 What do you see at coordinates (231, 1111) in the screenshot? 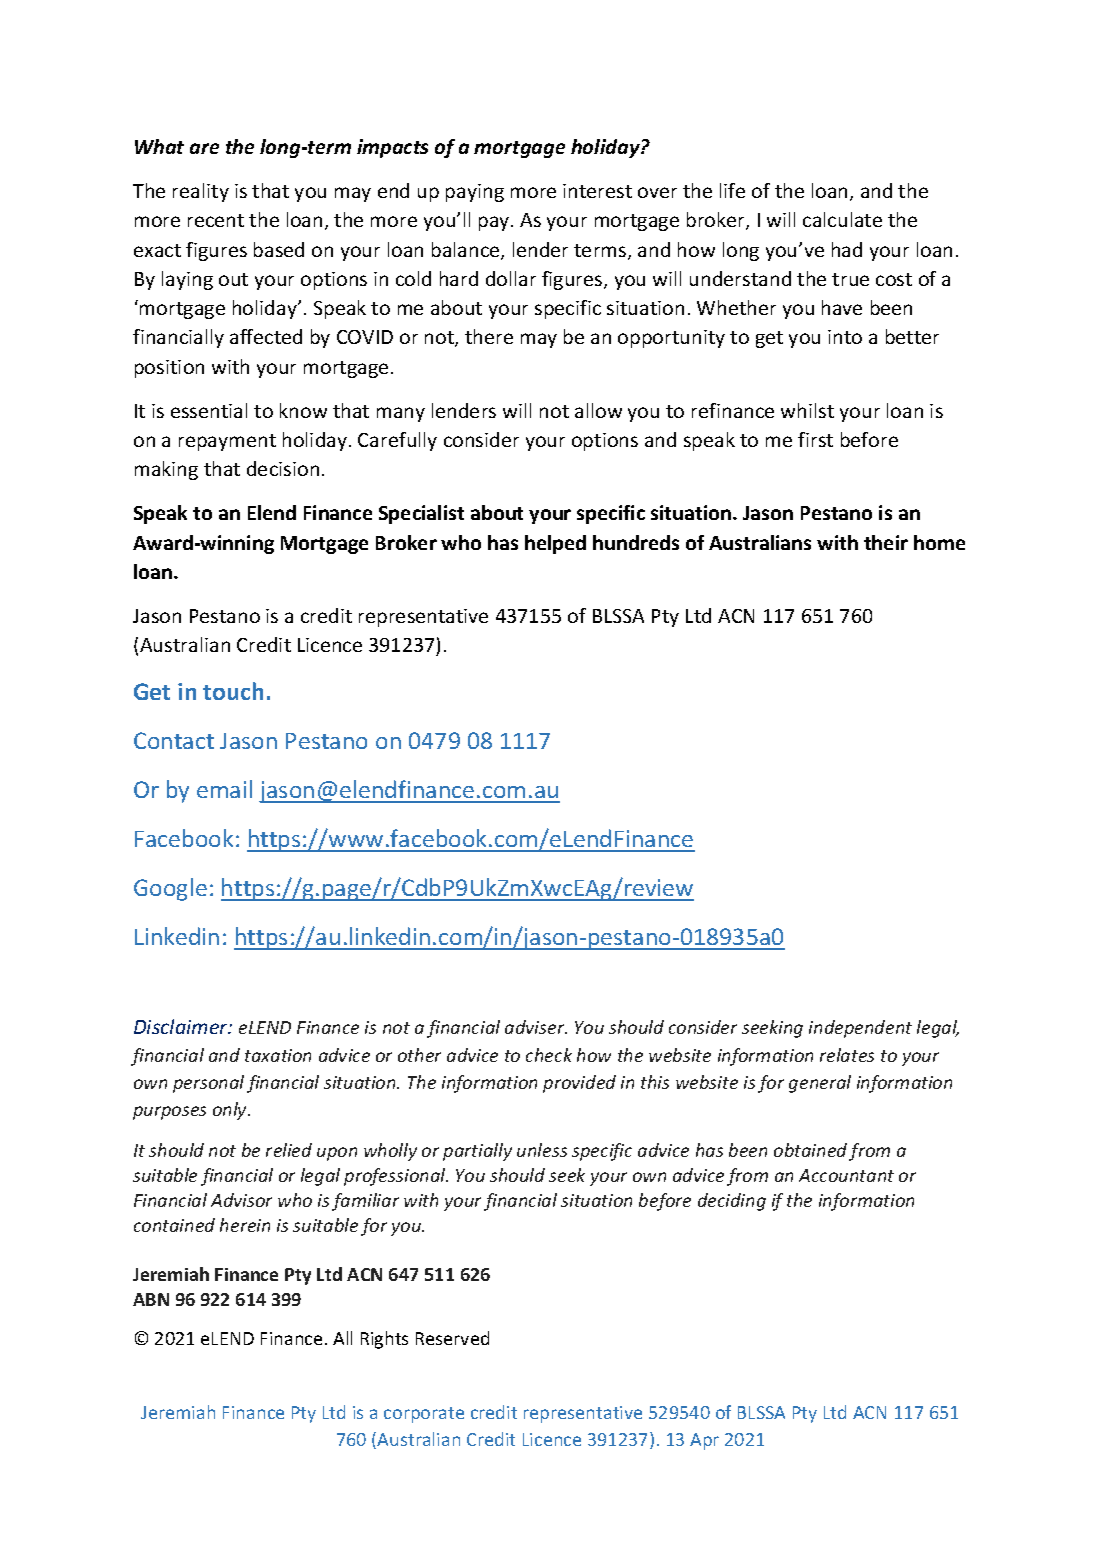
I see `only` at bounding box center [231, 1111].
